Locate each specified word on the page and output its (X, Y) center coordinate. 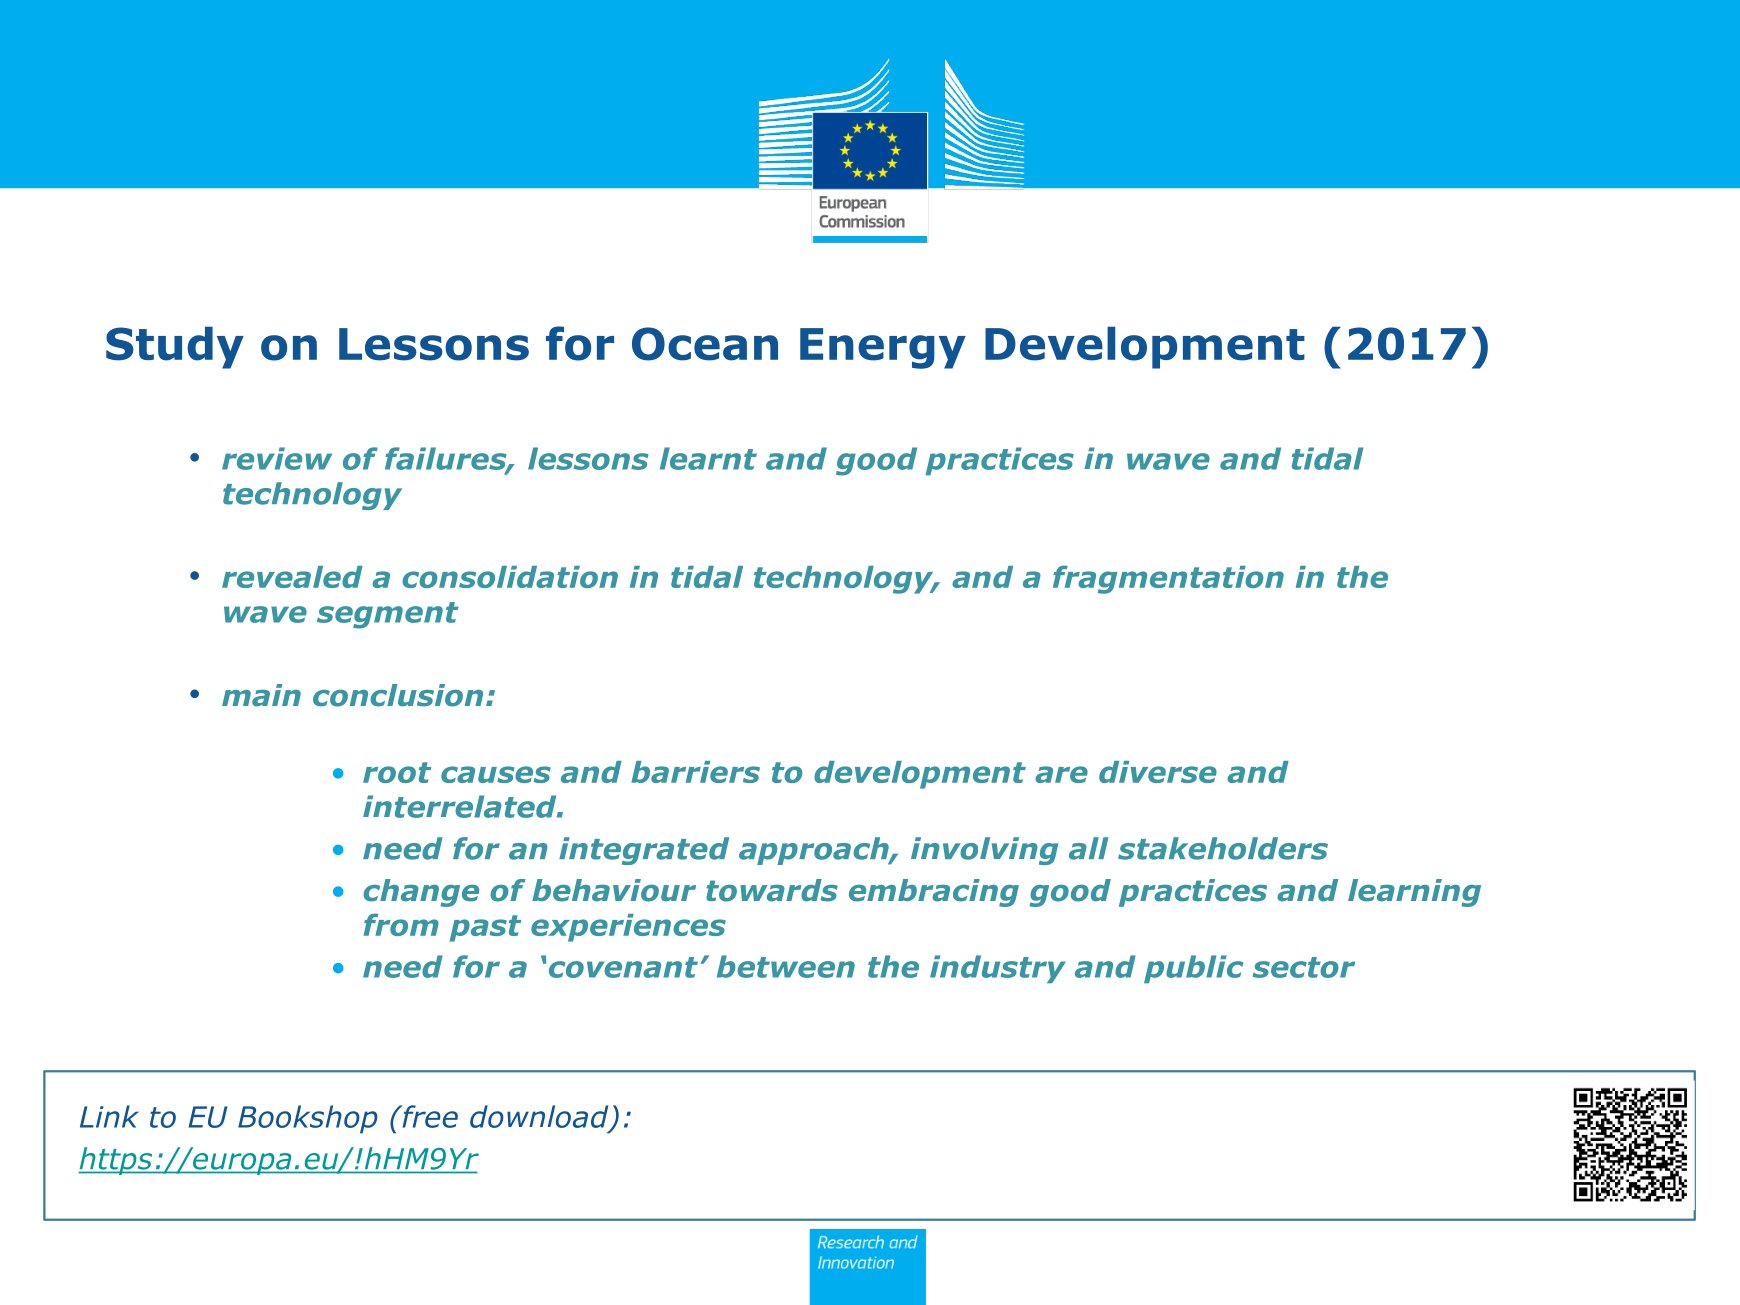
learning (1414, 893)
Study (175, 347)
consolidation (510, 577)
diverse (1158, 772)
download (540, 1117)
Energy (883, 348)
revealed (292, 577)
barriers (695, 772)
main (261, 695)
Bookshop (308, 1119)
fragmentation (1168, 579)
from (401, 924)
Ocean (705, 344)
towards (772, 890)
